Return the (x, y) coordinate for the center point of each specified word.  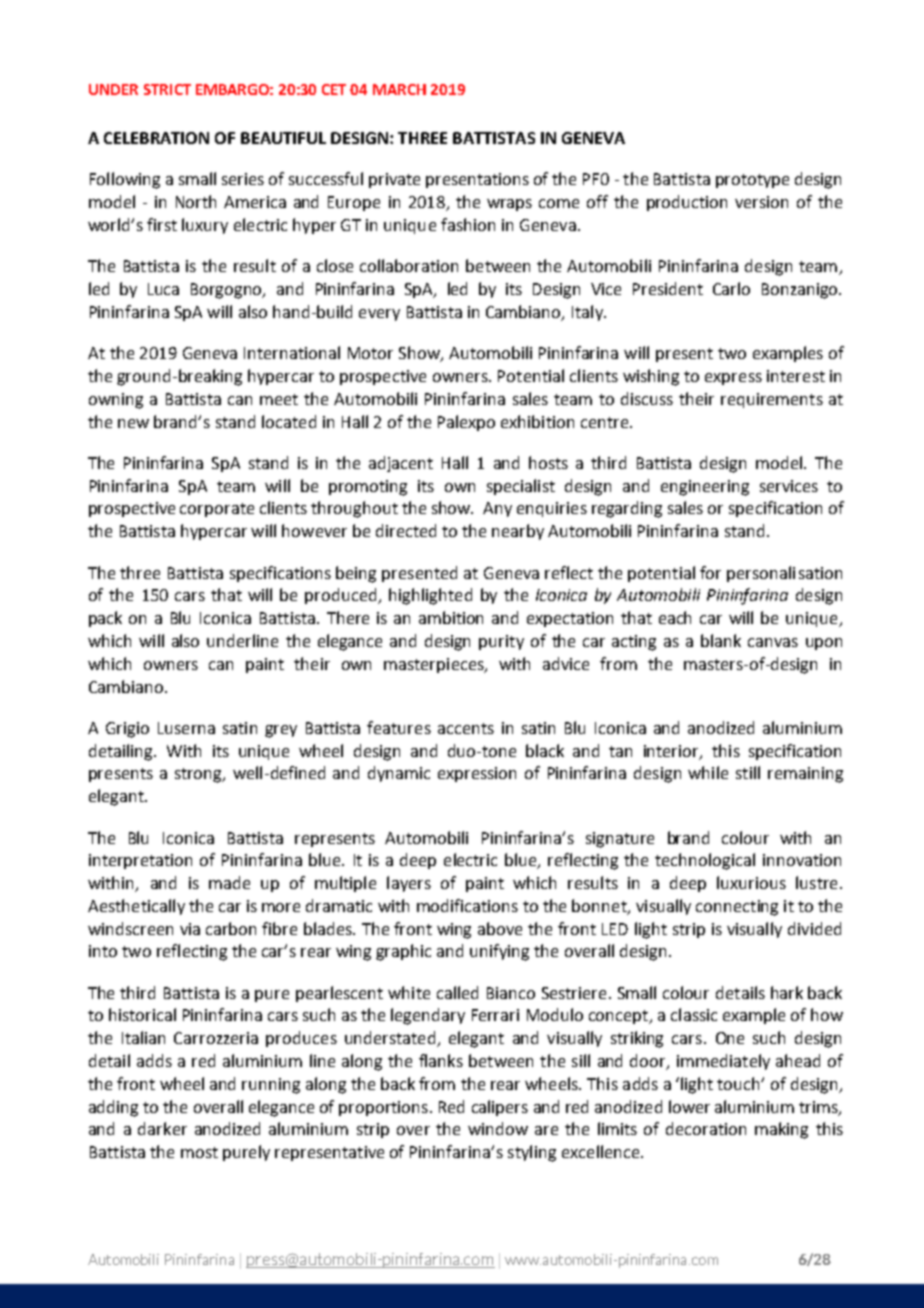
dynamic (399, 774)
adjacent (401, 464)
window (498, 1128)
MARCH (399, 89)
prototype (752, 181)
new (133, 423)
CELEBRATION (156, 138)
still (748, 772)
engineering (705, 488)
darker (162, 1128)
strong (199, 775)
